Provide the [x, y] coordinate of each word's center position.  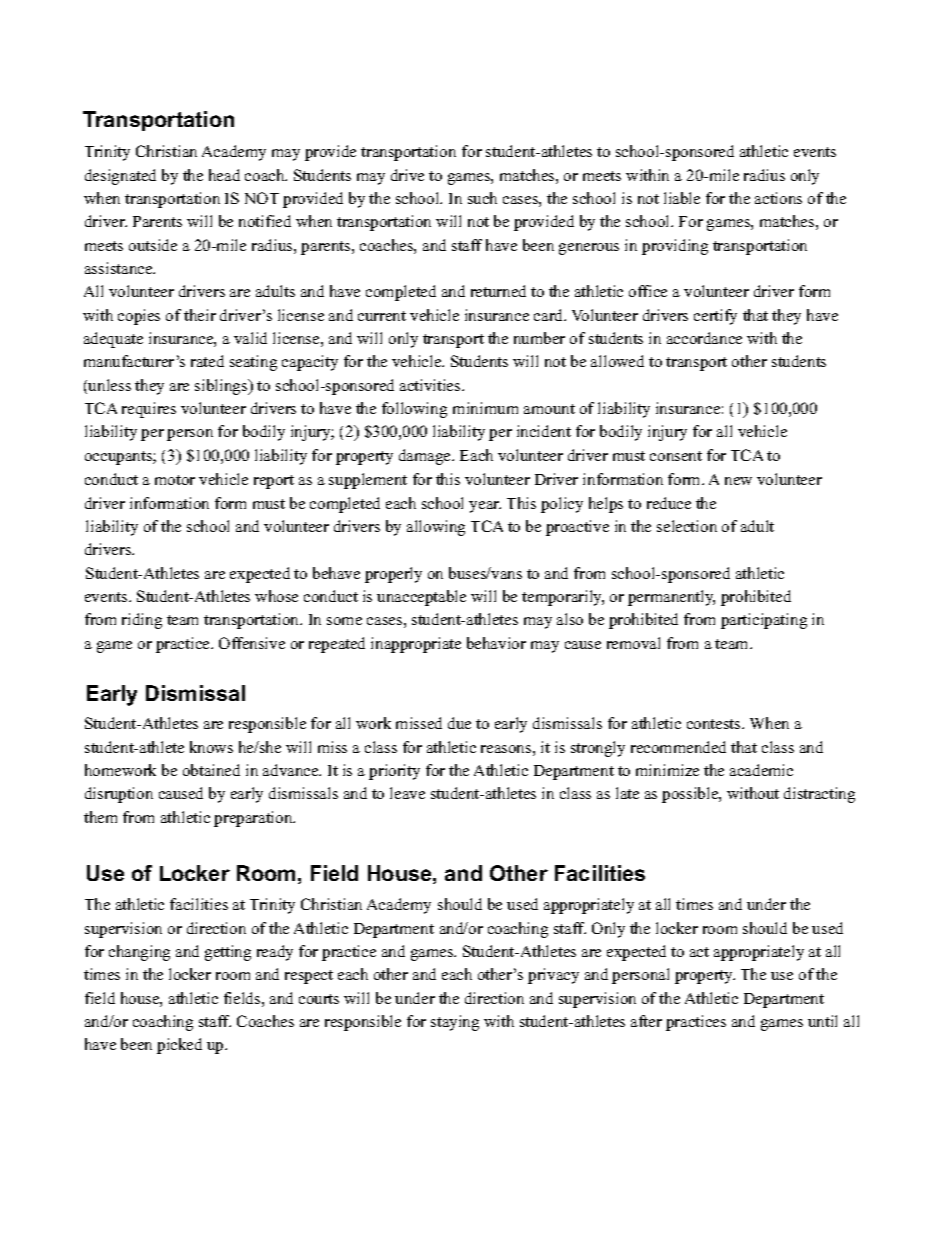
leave [407, 793]
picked [179, 1046]
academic [761, 770]
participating [764, 621]
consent [676, 456]
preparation [254, 819]
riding [142, 621]
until [822, 1021]
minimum [485, 408]
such [482, 198]
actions [778, 198]
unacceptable [421, 598]
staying [455, 1023]
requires [149, 410]
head [224, 175]
